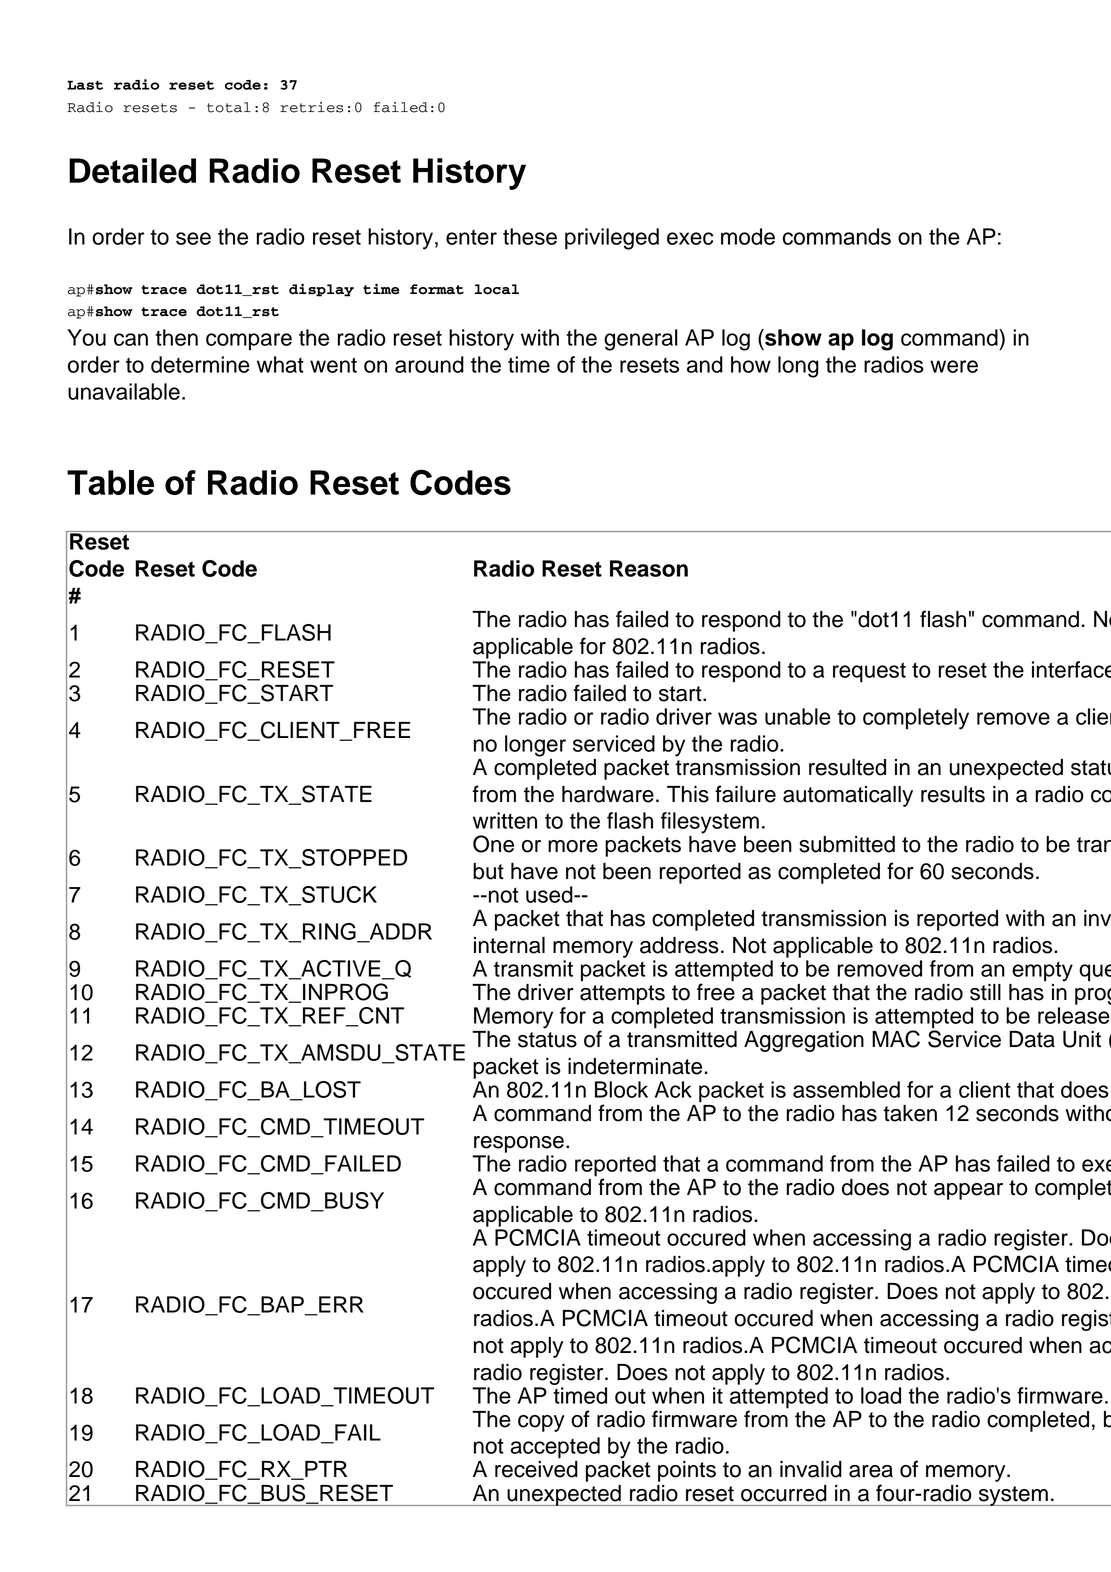  I want to click on accepted, so click(555, 1448).
